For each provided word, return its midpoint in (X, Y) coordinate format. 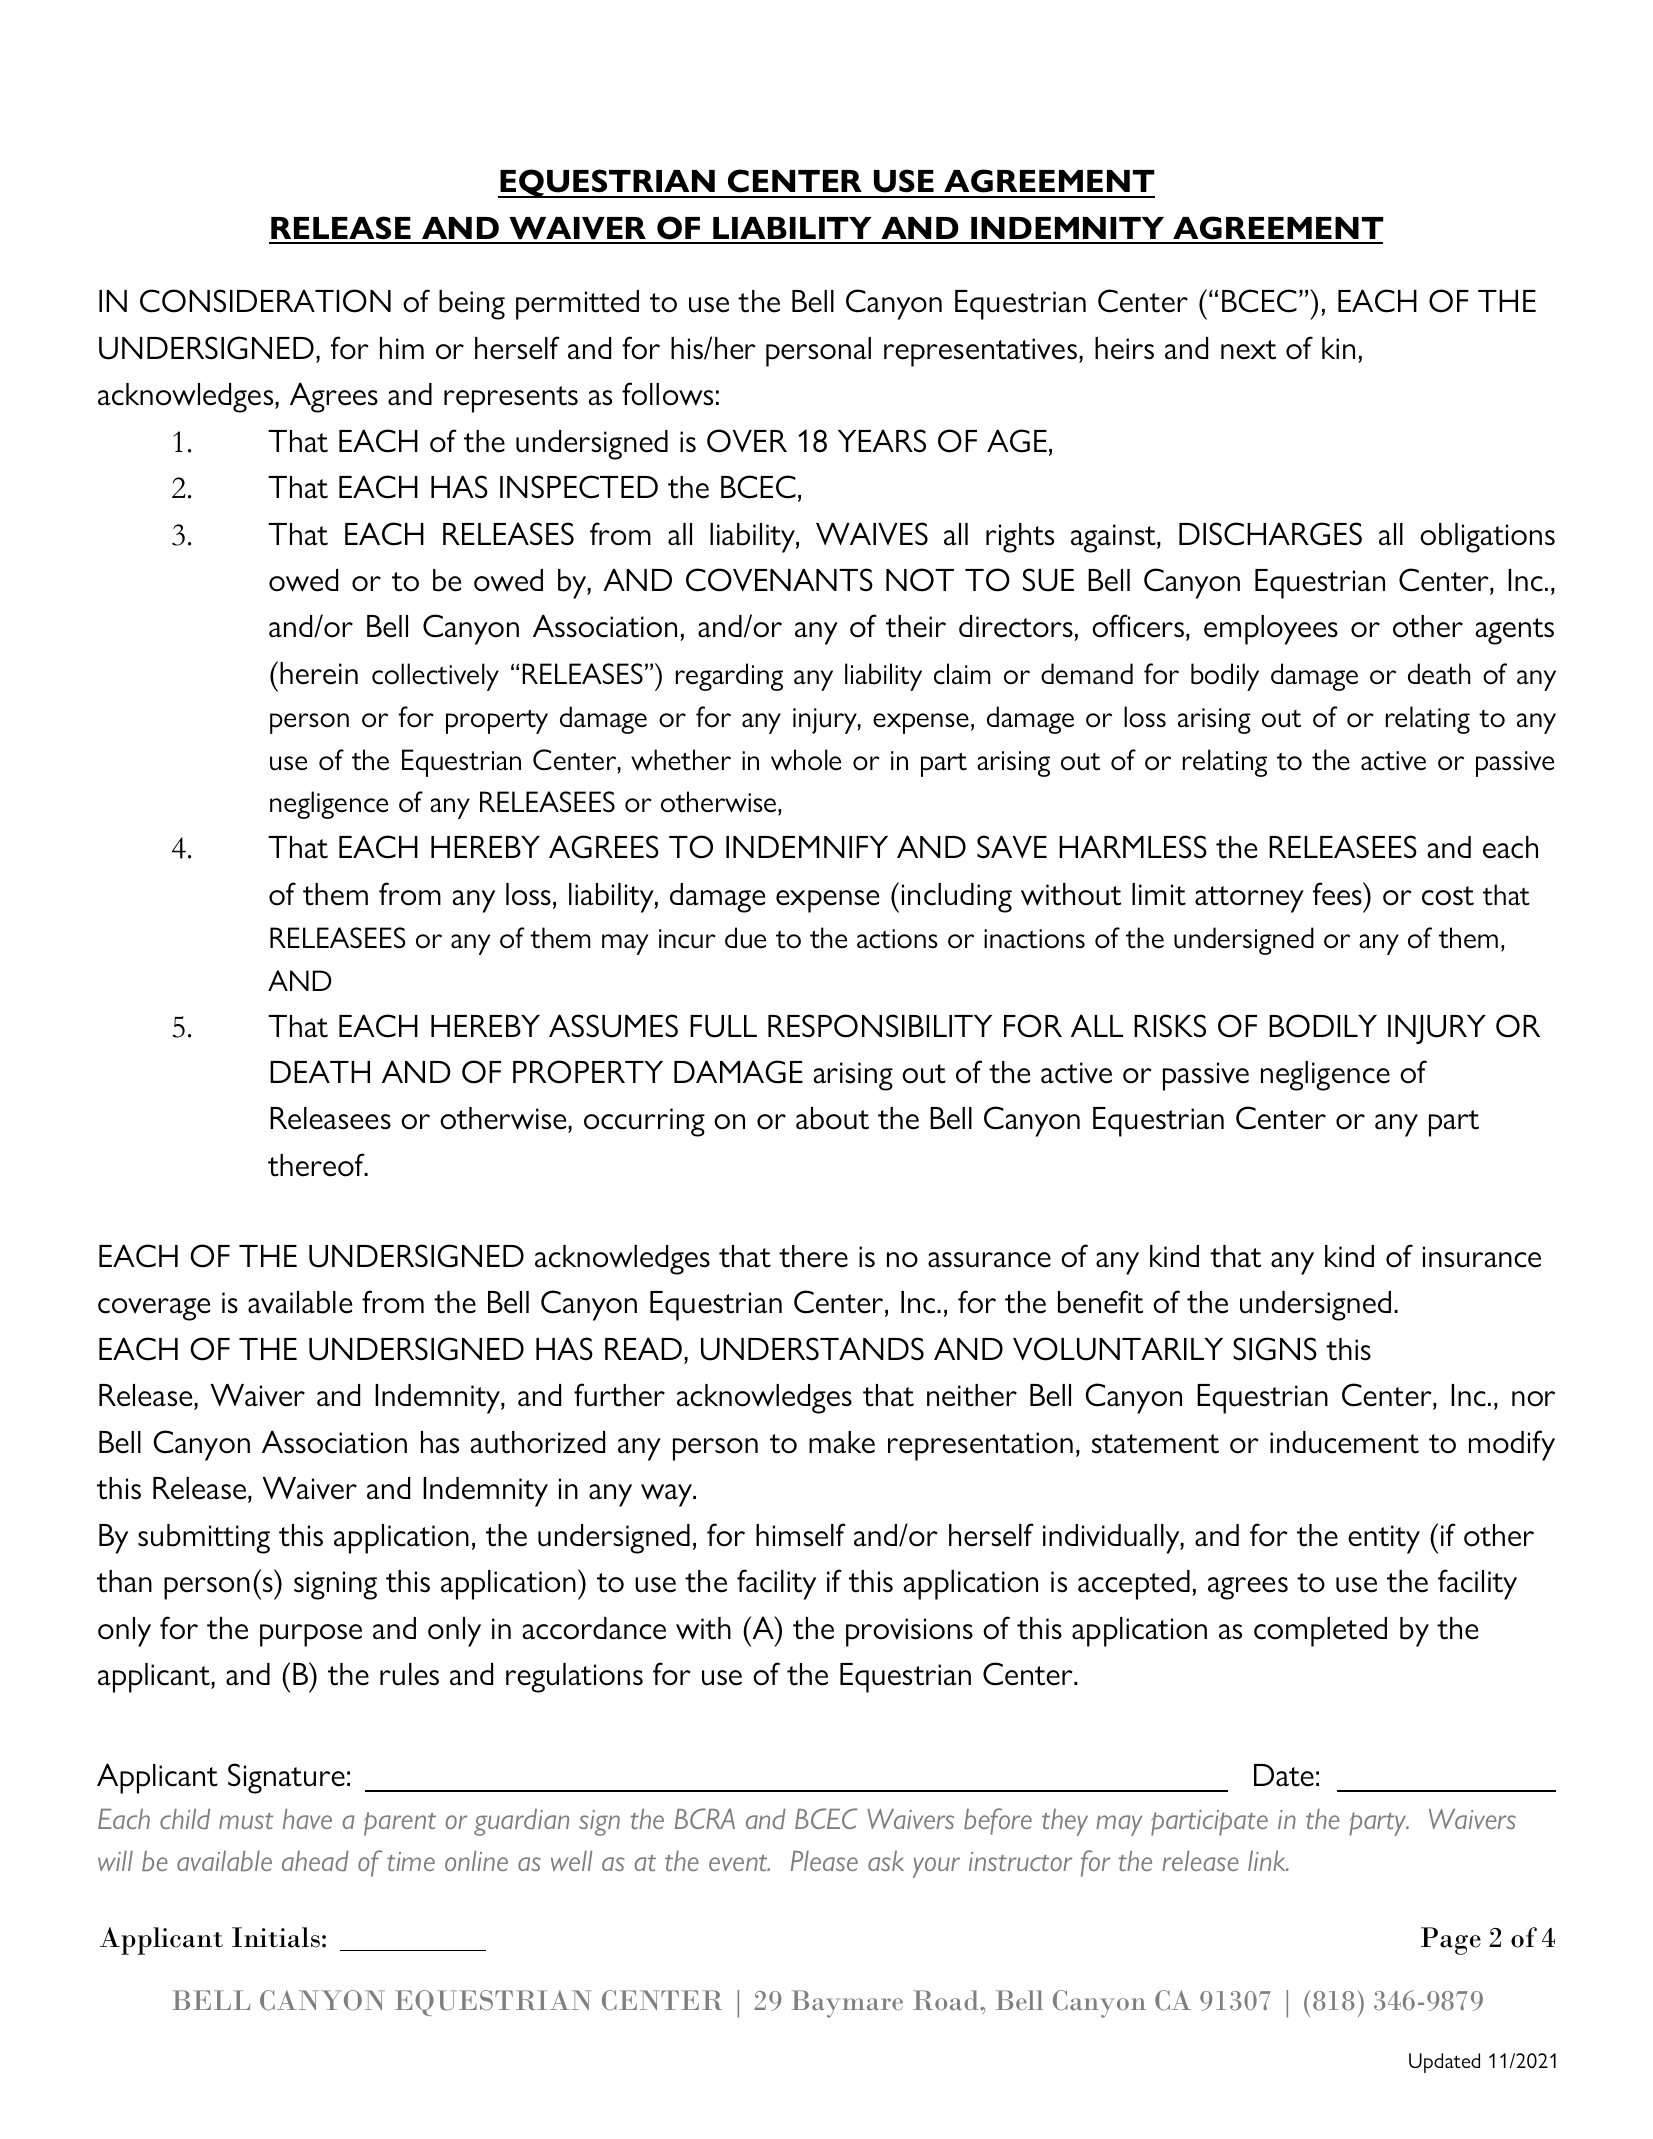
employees (1271, 630)
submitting (204, 1539)
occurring (644, 1122)
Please (824, 1861)
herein (319, 673)
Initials (276, 1937)
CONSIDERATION (265, 301)
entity (1384, 1539)
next (1248, 350)
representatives (982, 352)
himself (800, 1535)
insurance (1482, 1257)
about (832, 1118)
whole (806, 760)
